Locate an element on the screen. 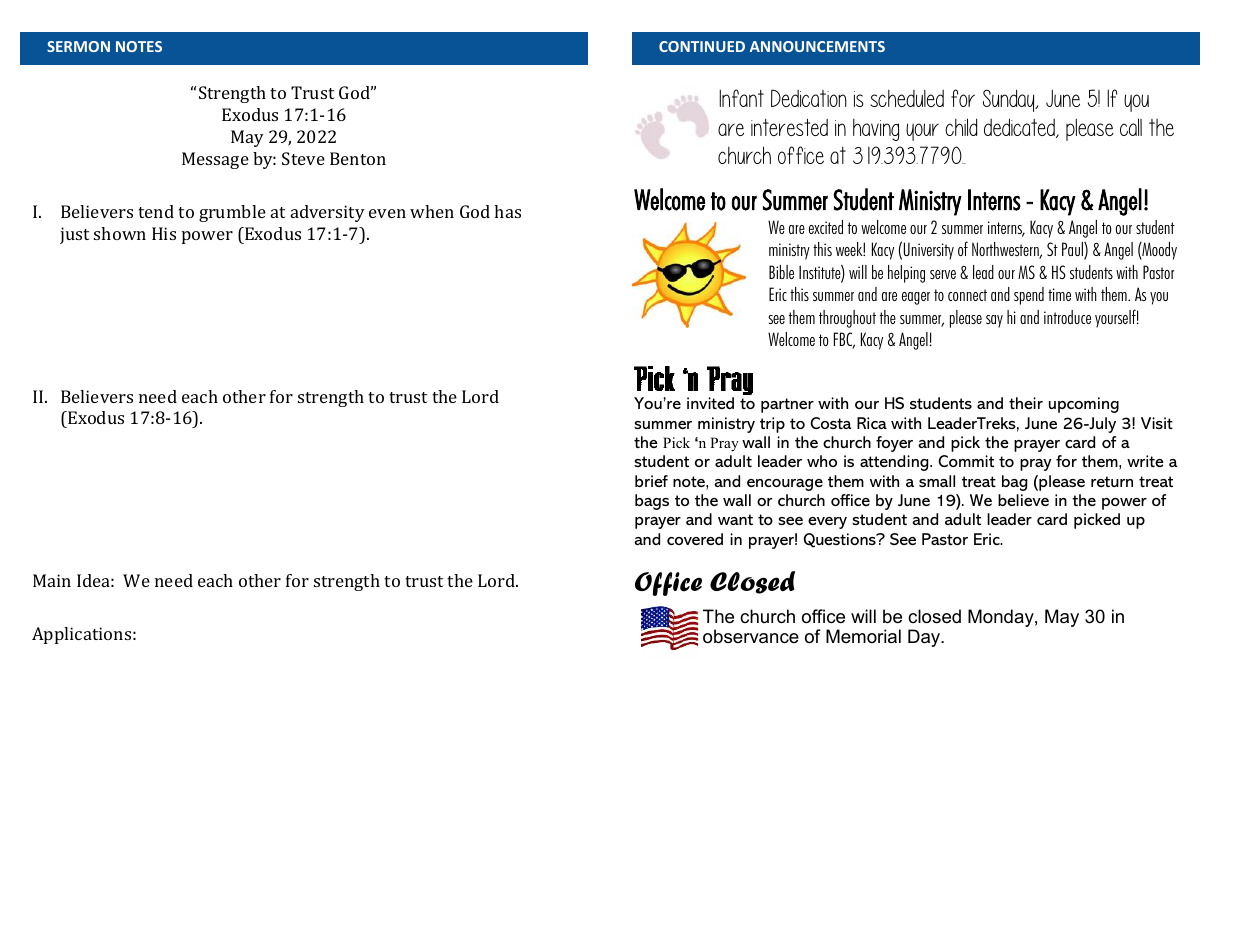 The width and height of the screenshot is (1233, 952). Sunday is located at coordinates (1010, 100).
